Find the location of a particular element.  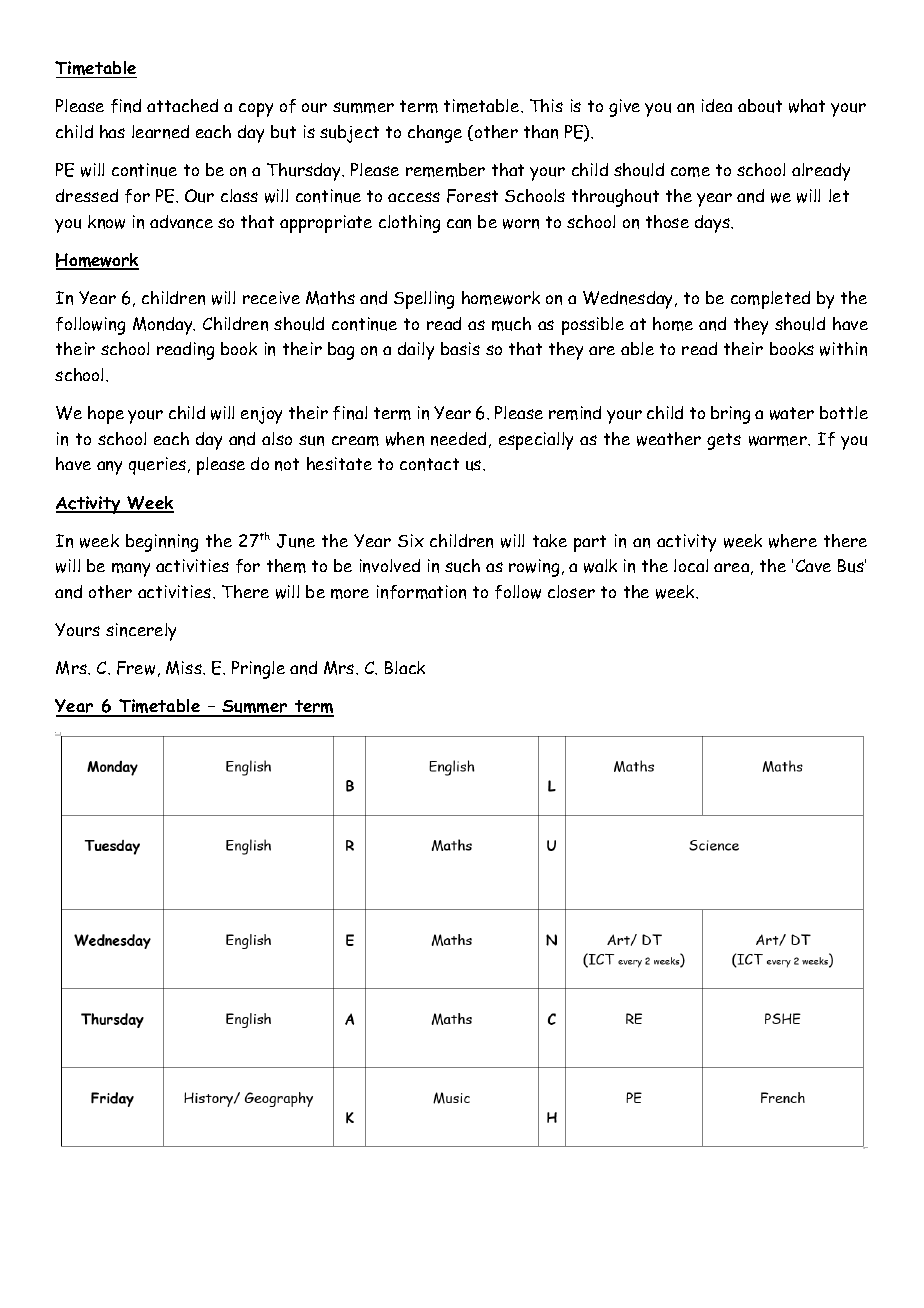

contact is located at coordinates (429, 464).
